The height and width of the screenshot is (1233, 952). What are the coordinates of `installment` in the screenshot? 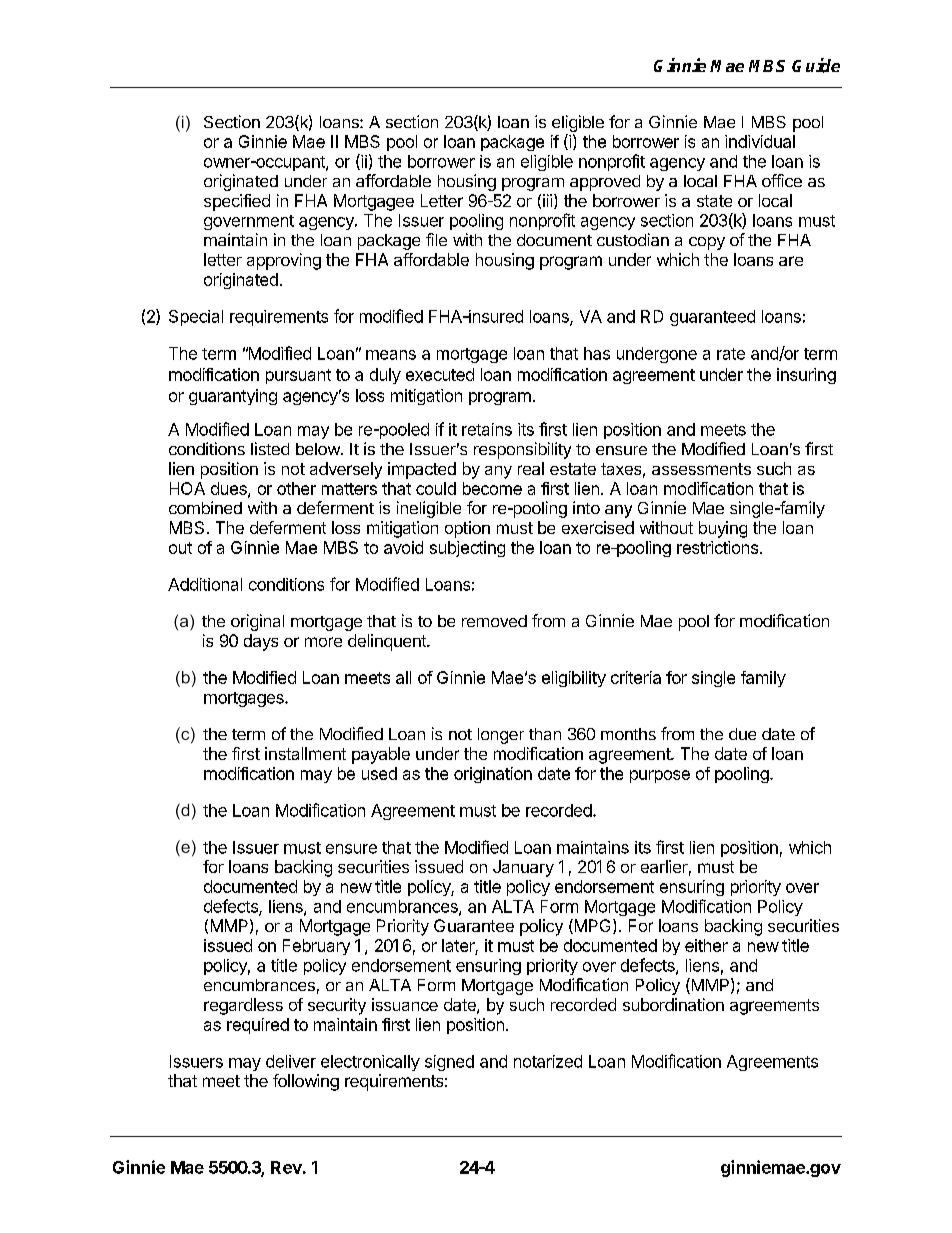 It's located at (305, 753).
